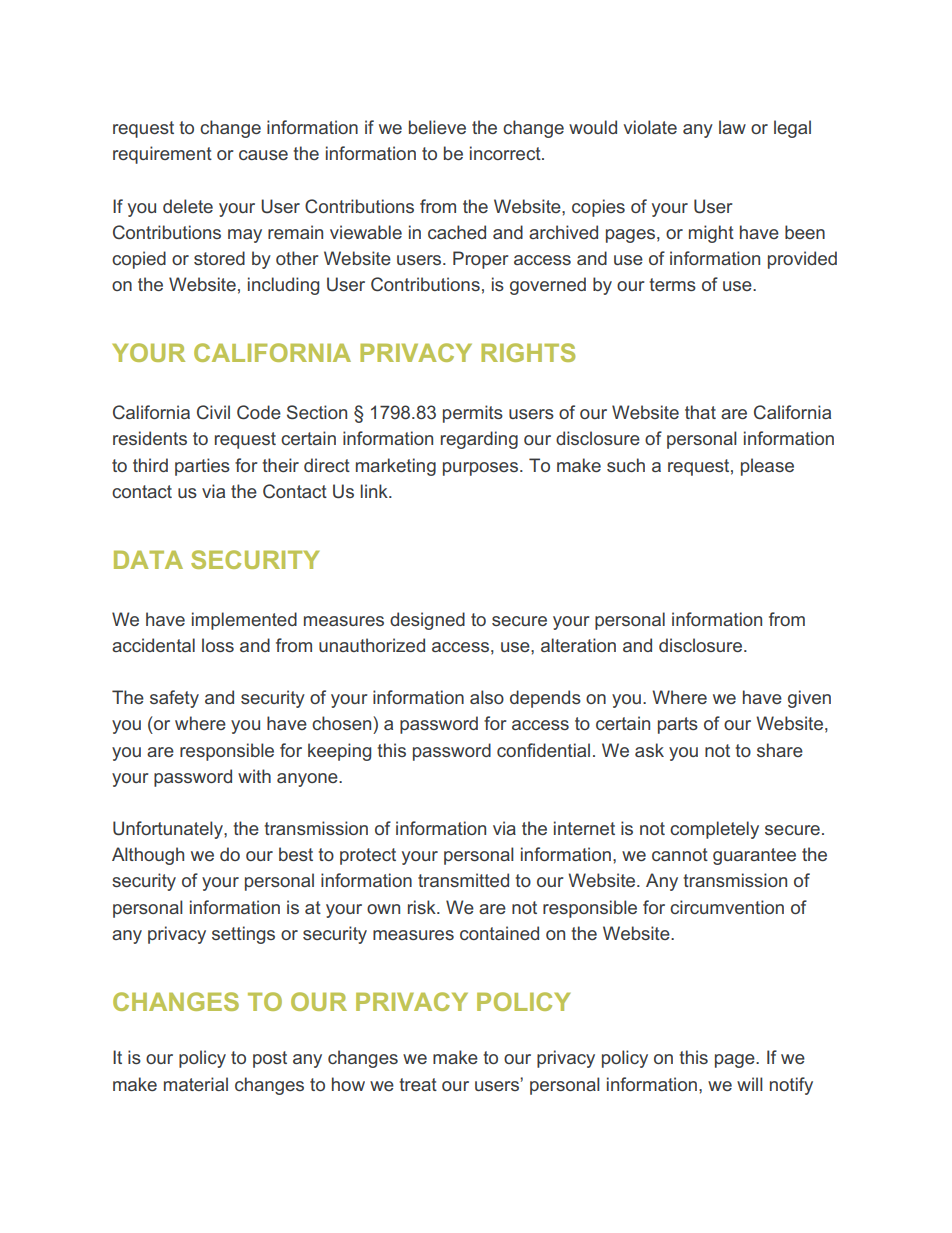 This screenshot has width=952, height=1233. I want to click on will, so click(750, 1084).
